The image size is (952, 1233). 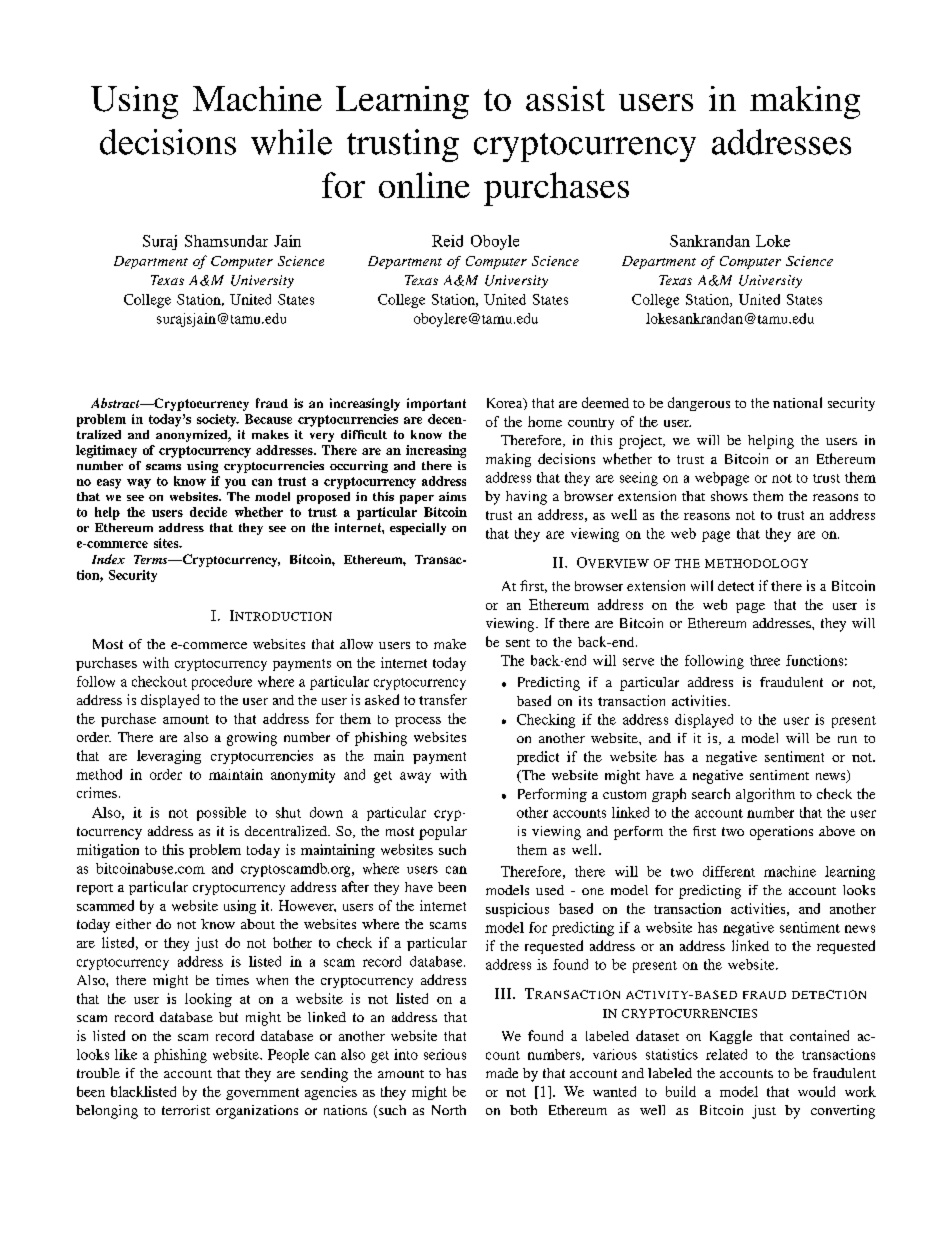 I want to click on three, so click(x=765, y=660).
